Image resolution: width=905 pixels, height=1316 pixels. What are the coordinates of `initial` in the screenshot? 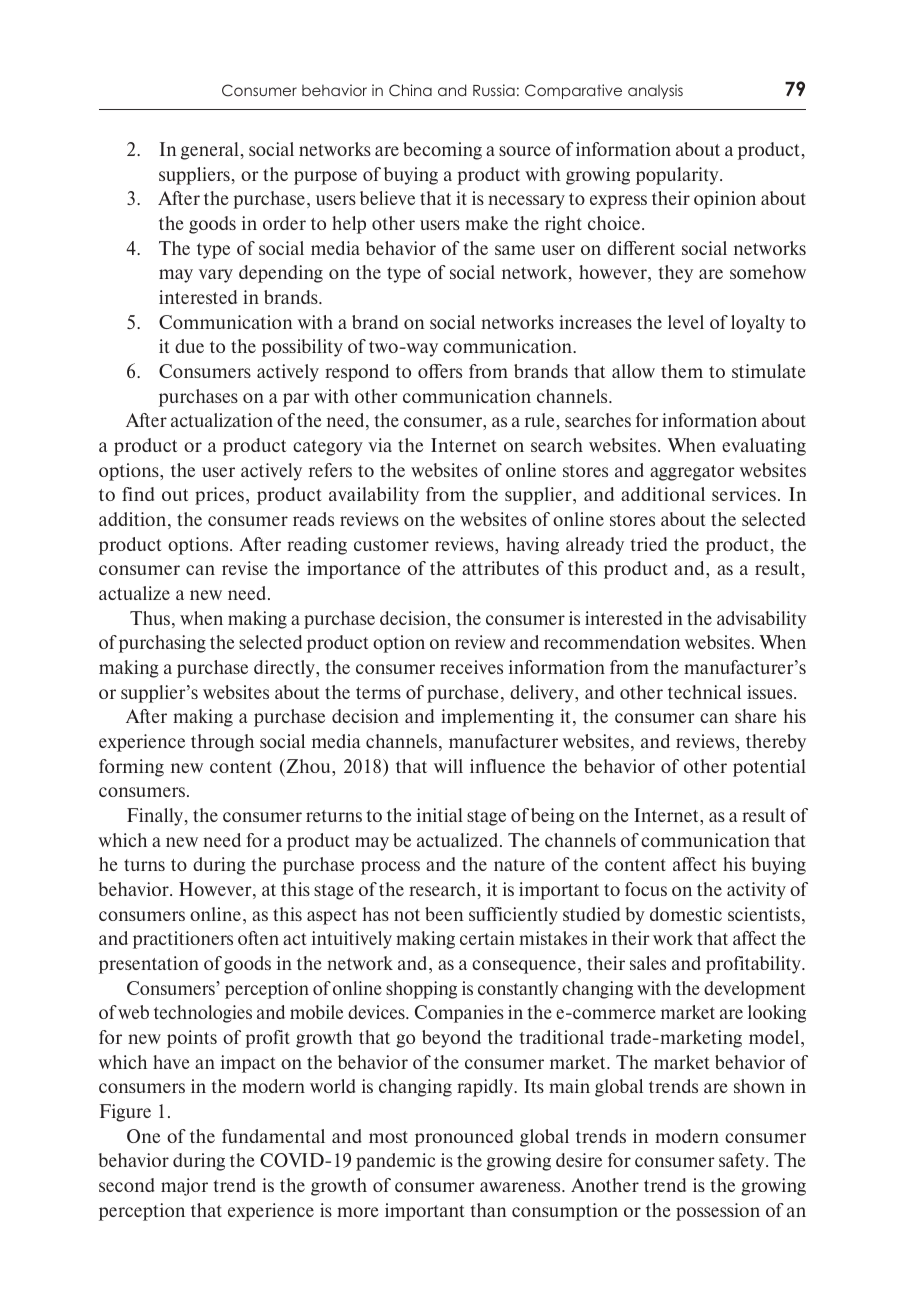 It's located at (440, 815).
